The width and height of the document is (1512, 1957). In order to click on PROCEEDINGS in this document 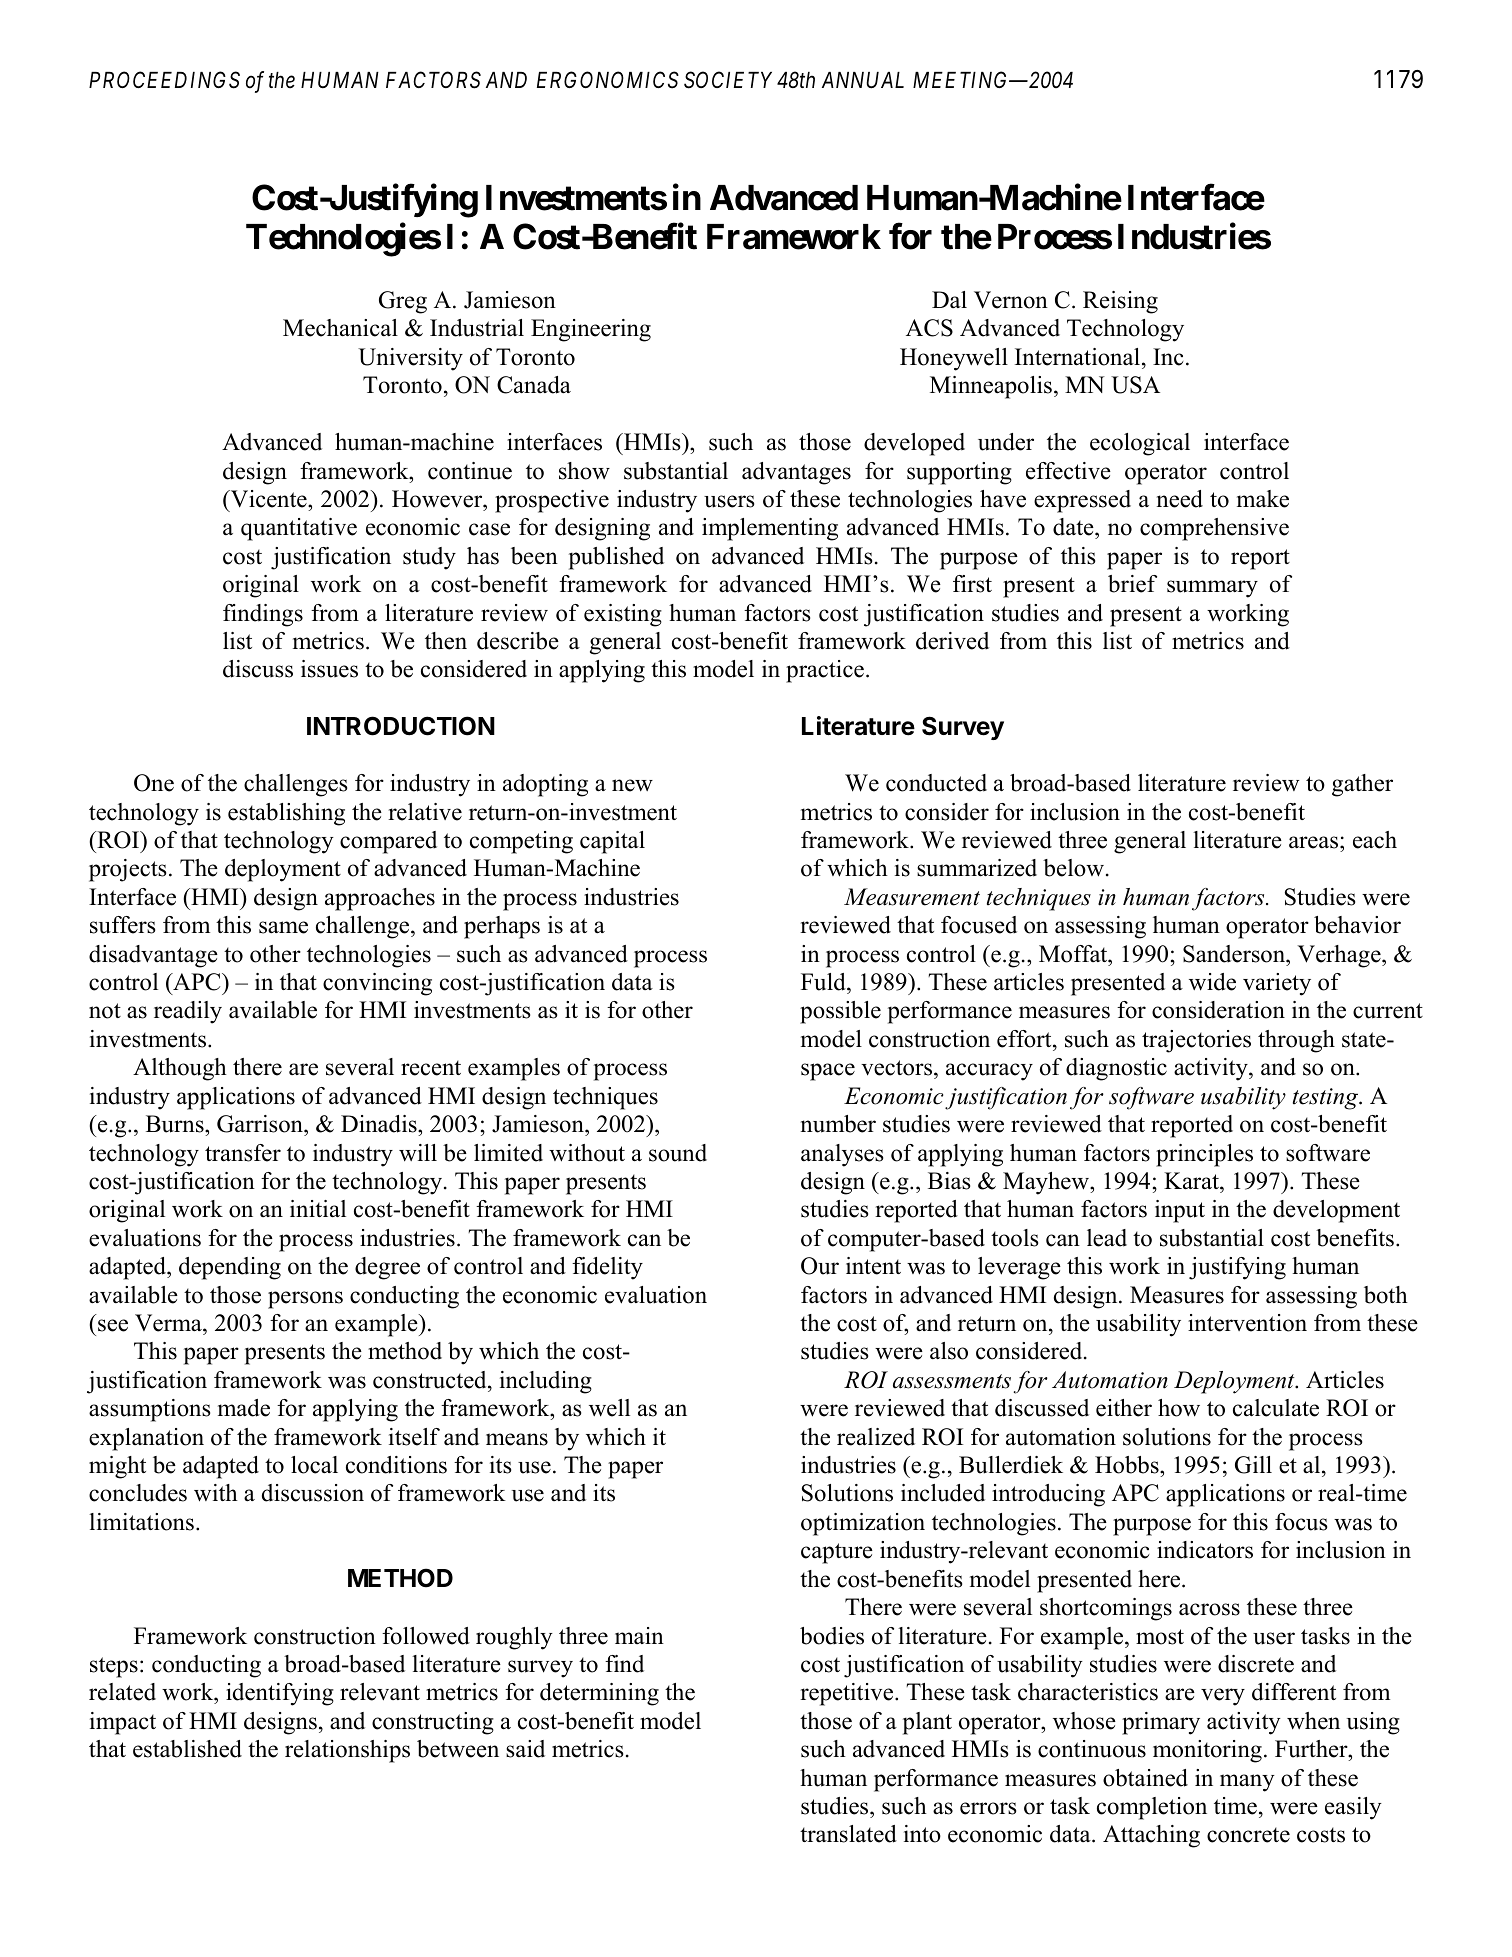, I will do `click(164, 80)`.
